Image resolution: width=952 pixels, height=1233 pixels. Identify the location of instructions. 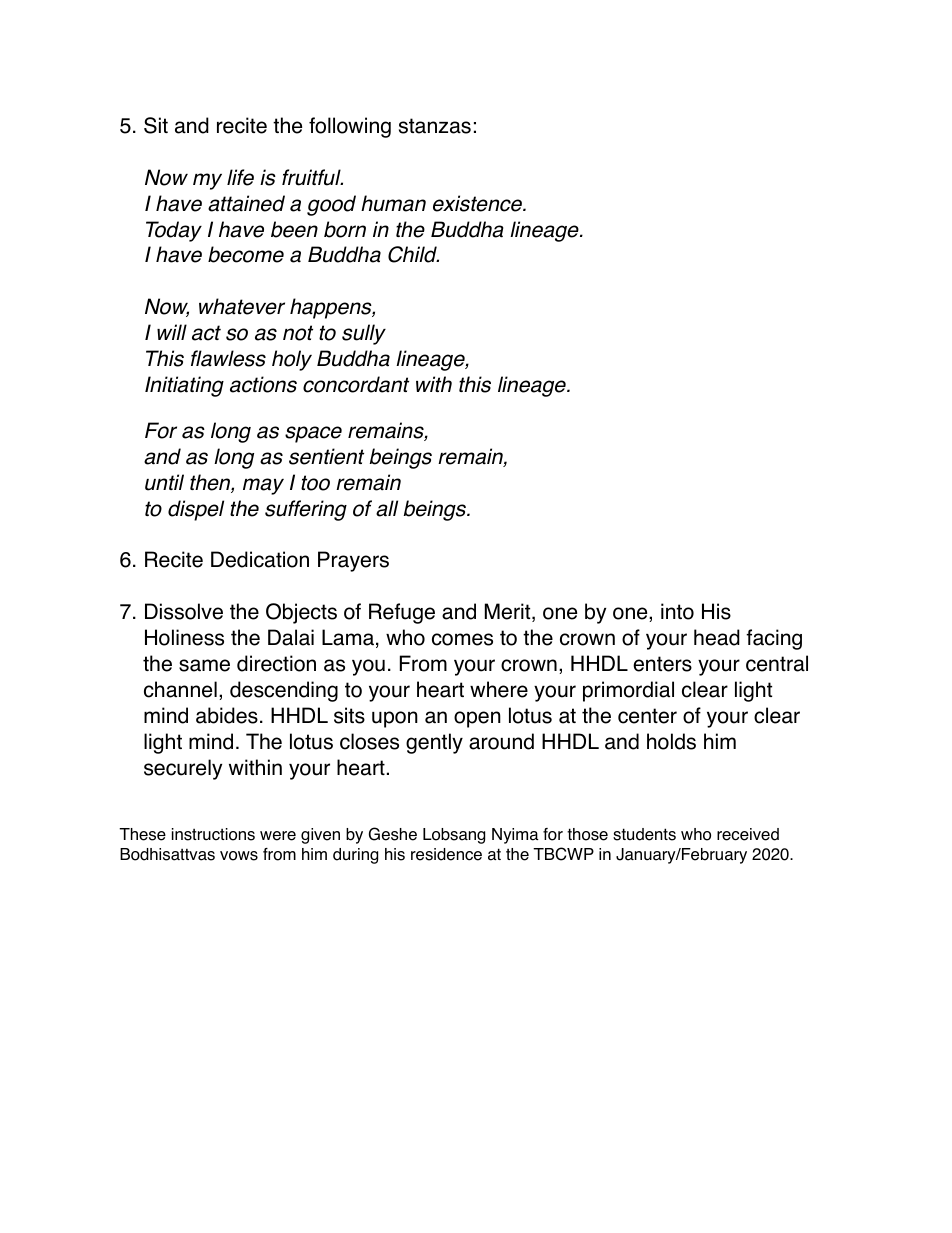
(213, 834).
